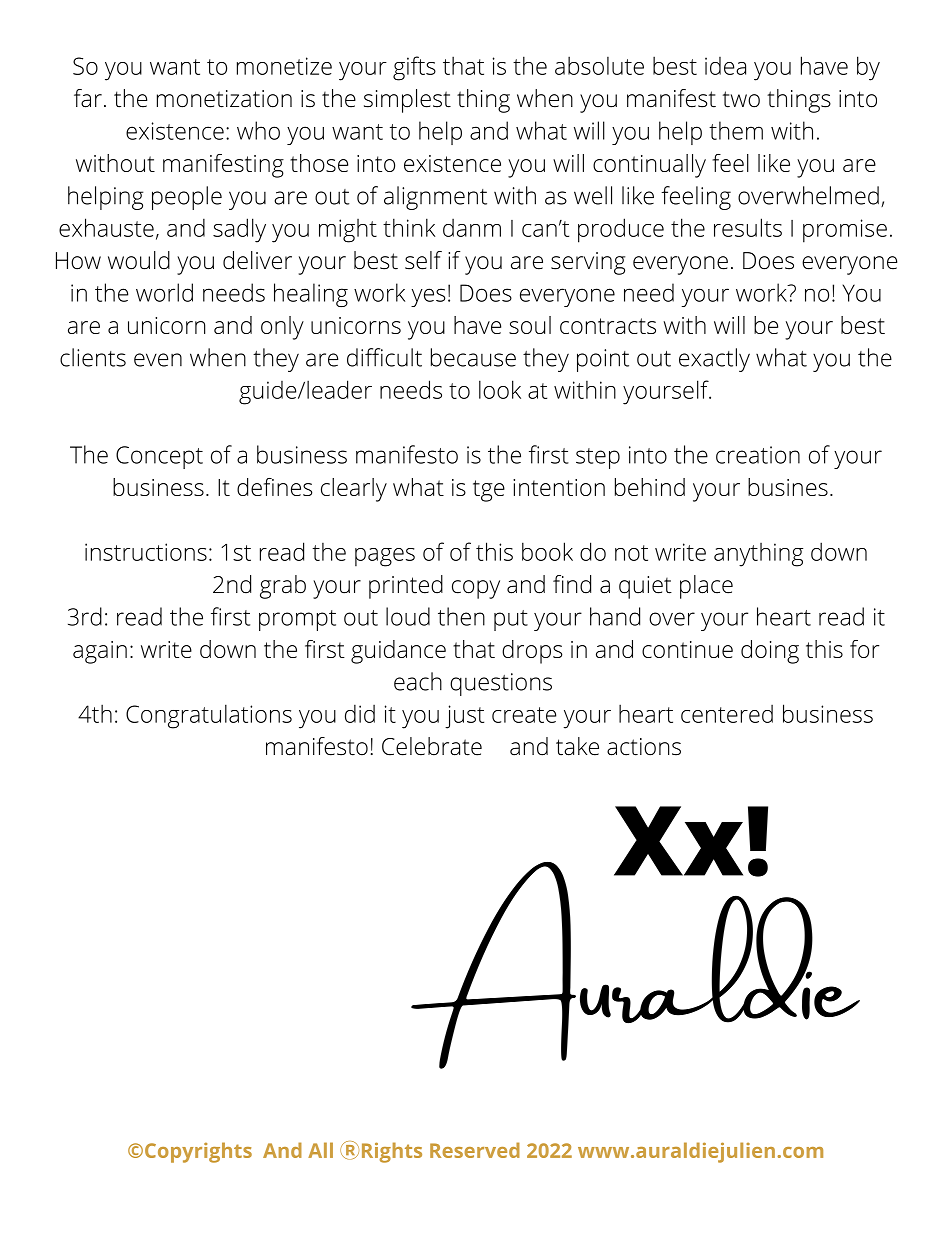  I want to click on Concept, so click(159, 457).
